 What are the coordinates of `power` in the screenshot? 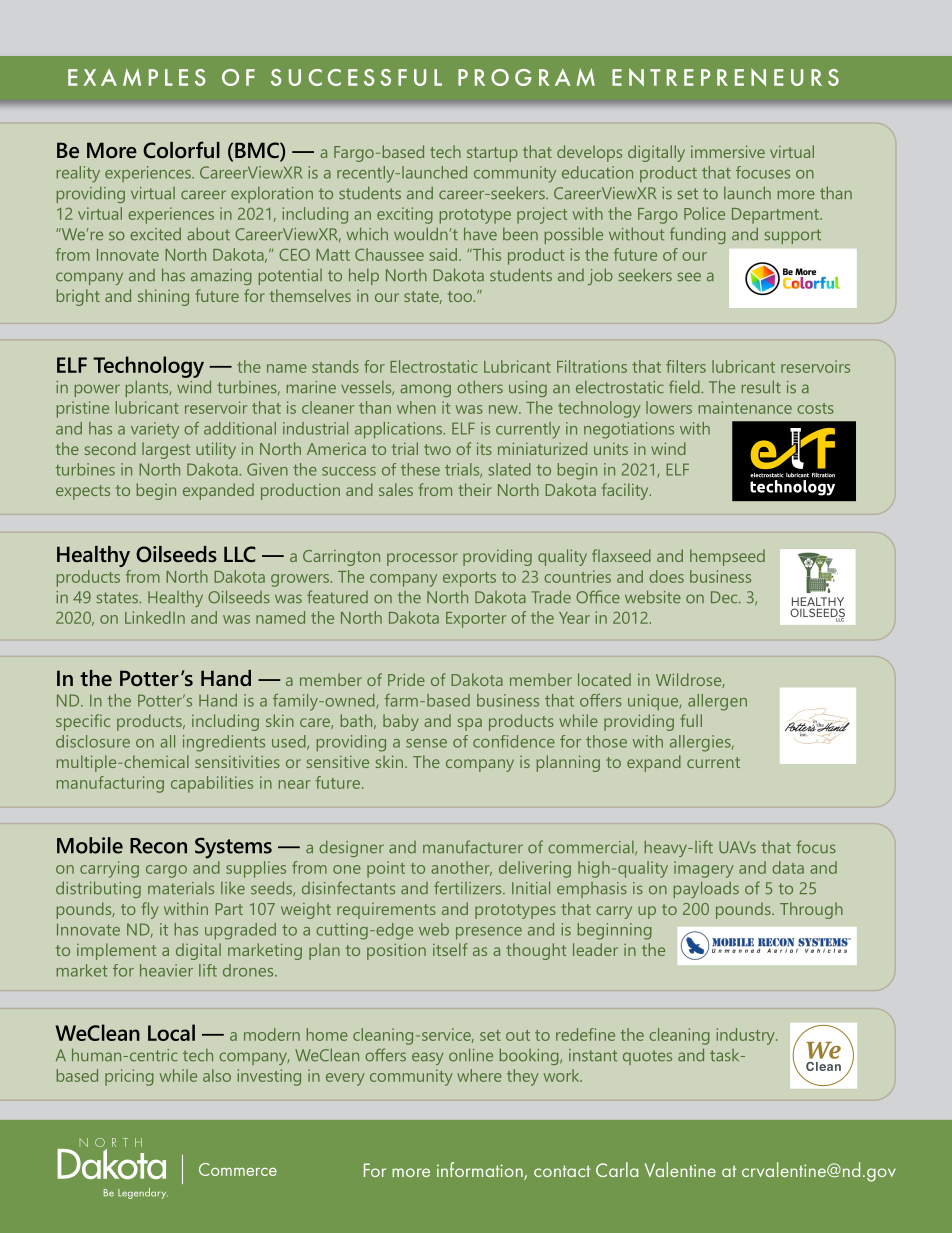 It's located at (97, 390).
